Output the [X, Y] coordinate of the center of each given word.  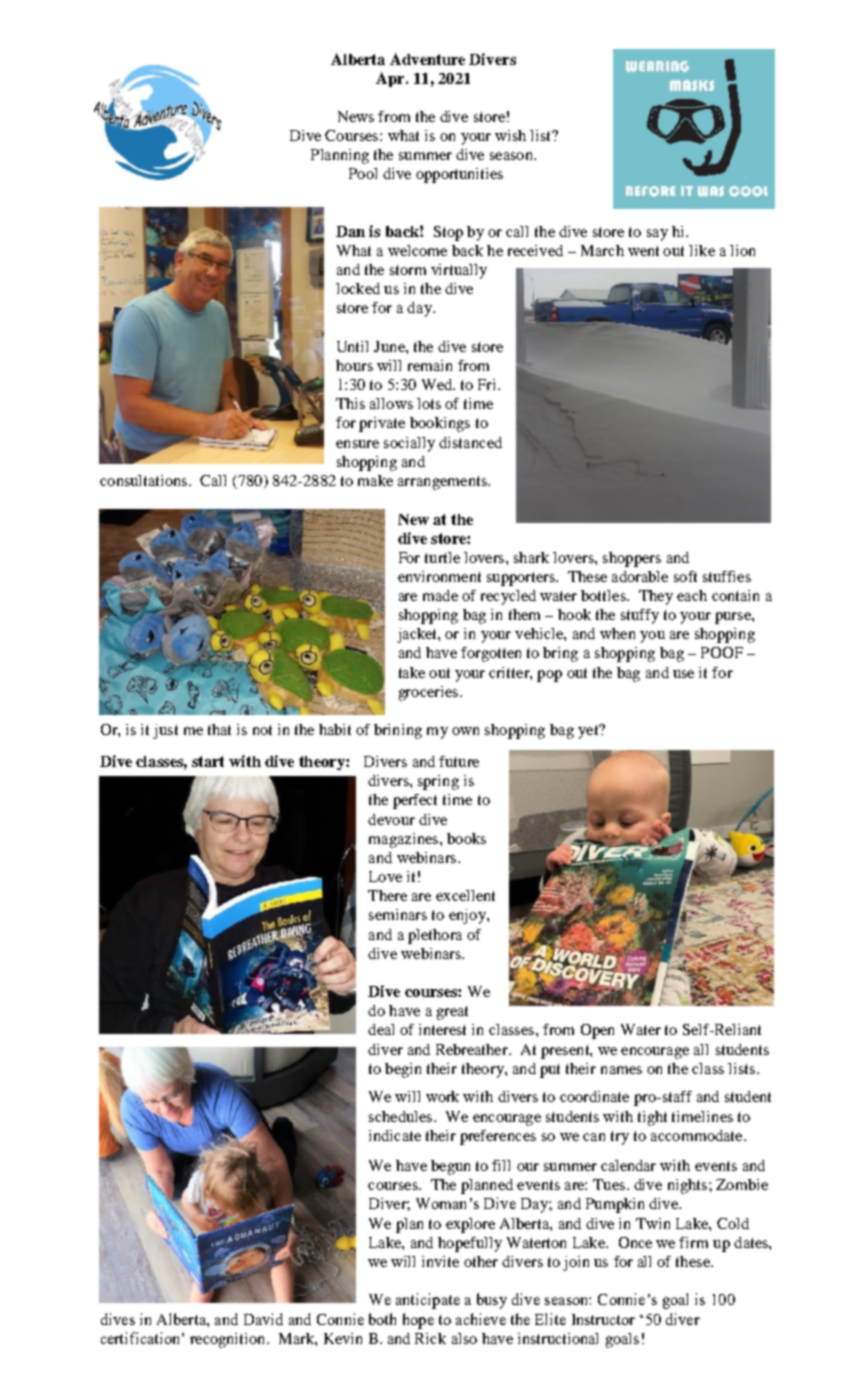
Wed [438, 384]
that [219, 729]
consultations [145, 480]
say [657, 235]
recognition [229, 1340]
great [452, 1013]
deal [381, 1029]
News [356, 116]
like [702, 250]
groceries [428, 693]
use [683, 674]
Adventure [427, 59]
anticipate [428, 1301]
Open [597, 1031]
